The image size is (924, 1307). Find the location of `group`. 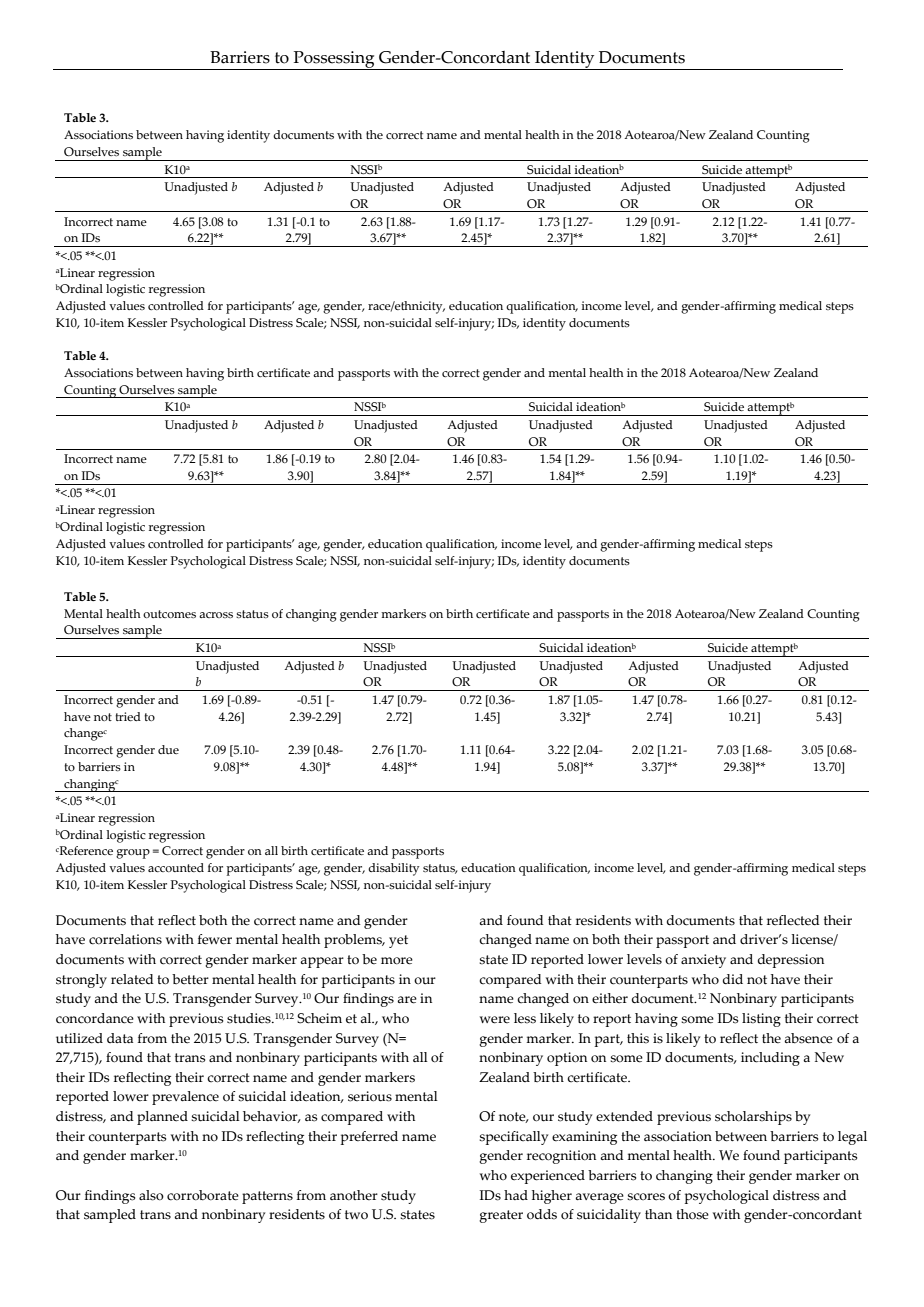

group is located at coordinates (133, 854).
